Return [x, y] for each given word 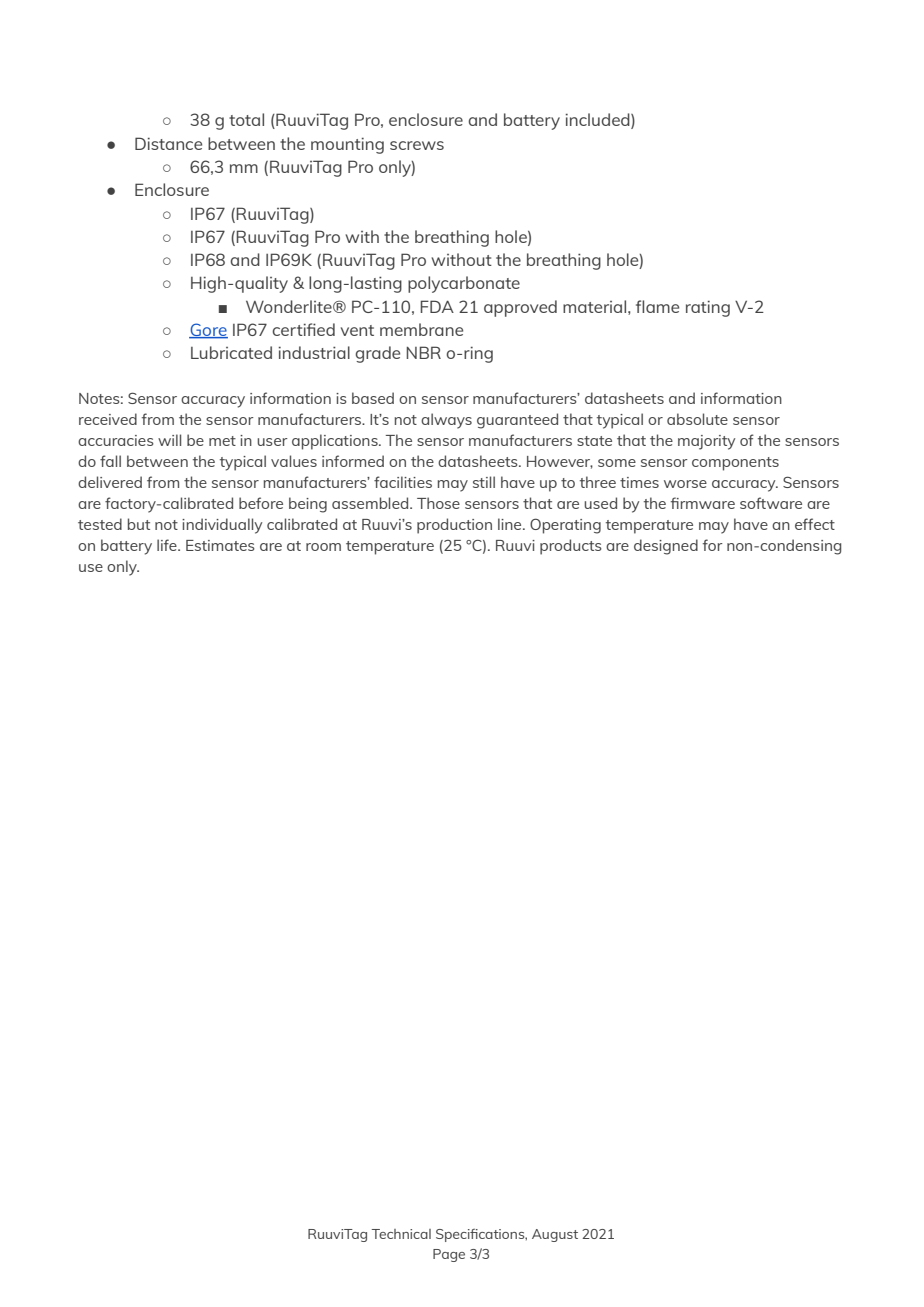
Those [438, 503]
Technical [401, 1234]
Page [449, 1255]
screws [417, 145]
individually [222, 526]
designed [666, 547]
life [168, 545]
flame [657, 306]
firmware [703, 503]
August [555, 1235]
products [571, 547]
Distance [168, 143]
